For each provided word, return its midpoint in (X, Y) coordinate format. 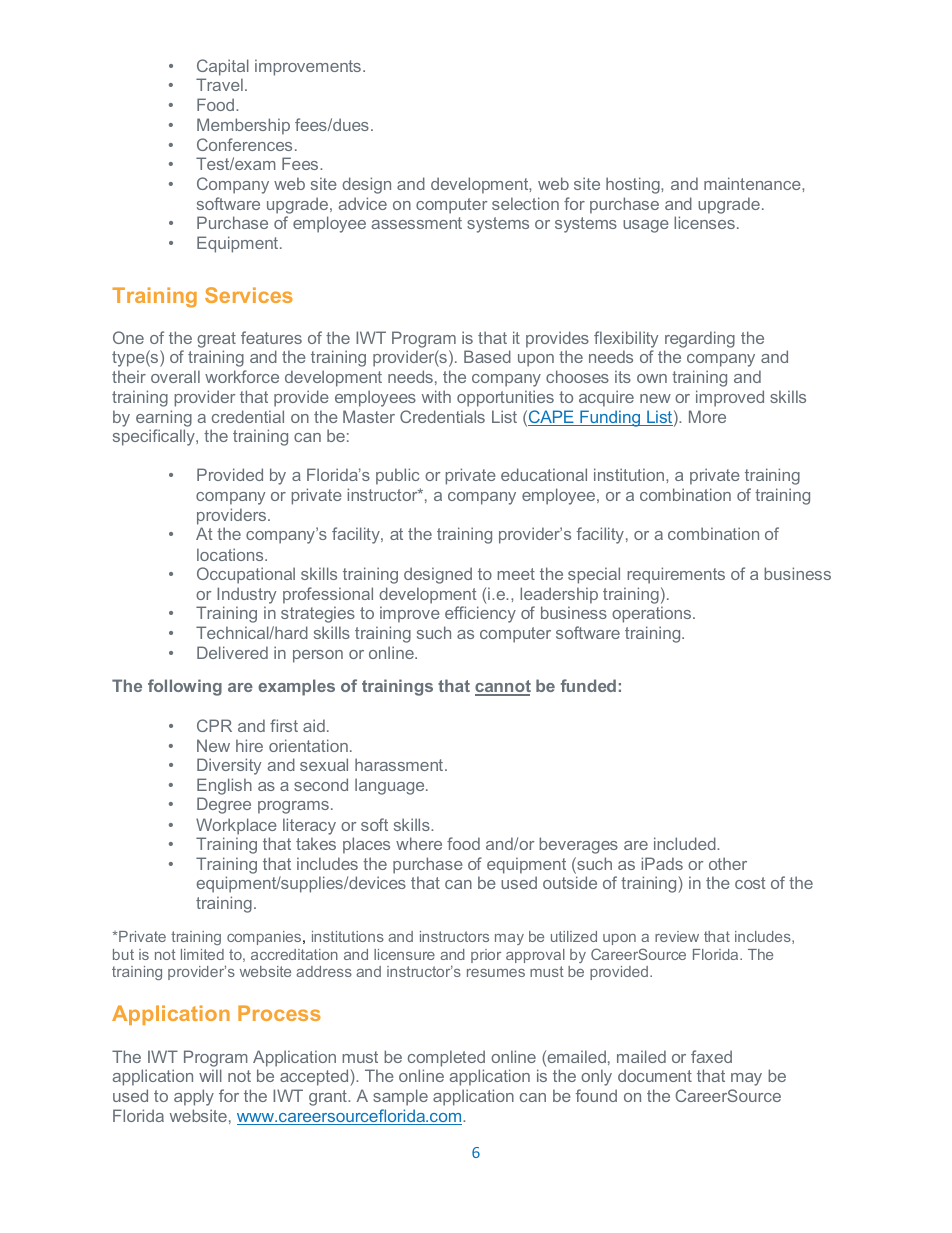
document (655, 1075)
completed (446, 1058)
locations (231, 554)
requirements (676, 575)
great (216, 340)
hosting (634, 185)
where (419, 843)
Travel (219, 84)
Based (487, 356)
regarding (700, 339)
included (686, 843)
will (210, 1075)
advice (363, 203)
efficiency (480, 614)
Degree (224, 805)
